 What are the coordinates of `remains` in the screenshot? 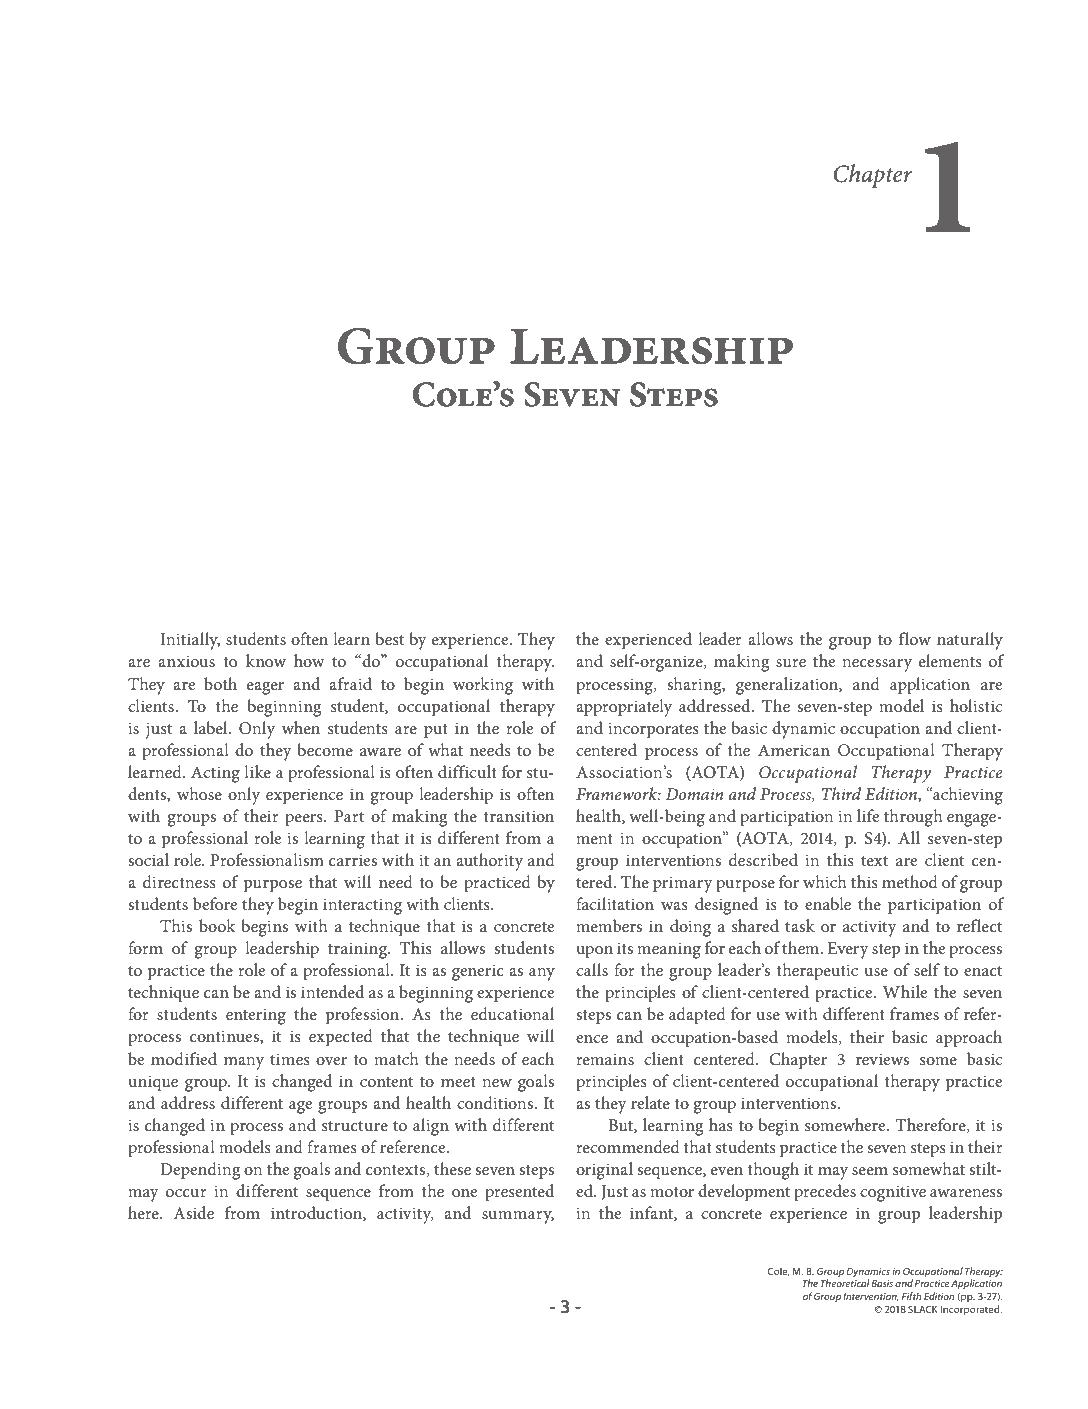 It's located at (605, 1059).
